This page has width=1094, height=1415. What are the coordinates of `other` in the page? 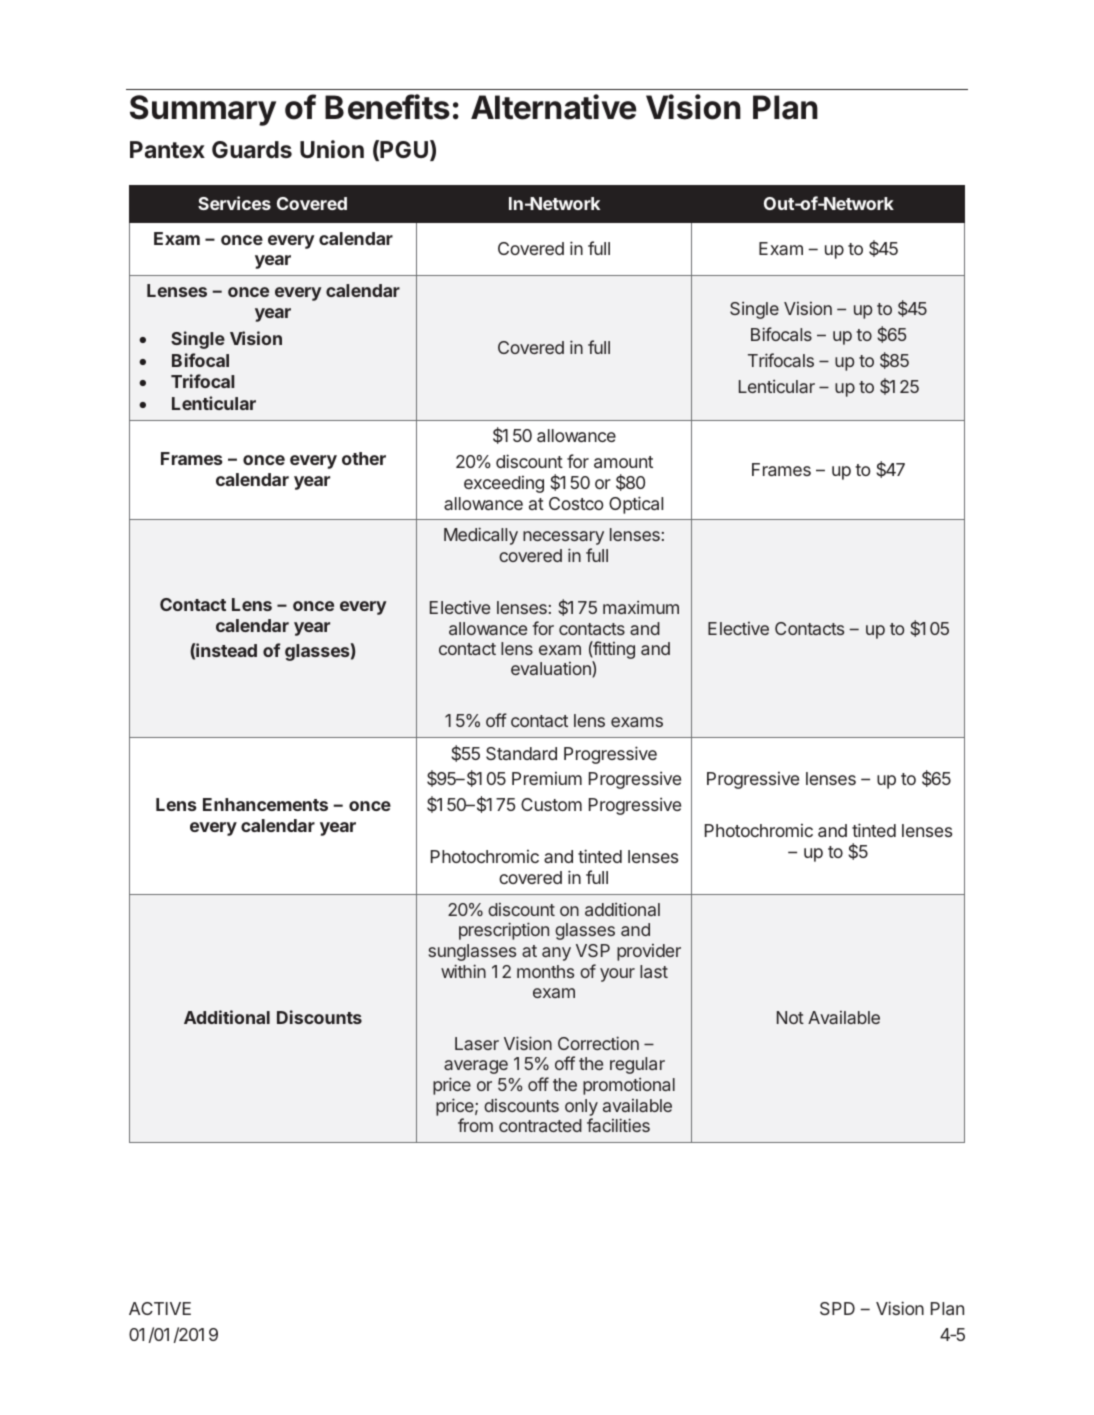 It's located at (364, 458).
